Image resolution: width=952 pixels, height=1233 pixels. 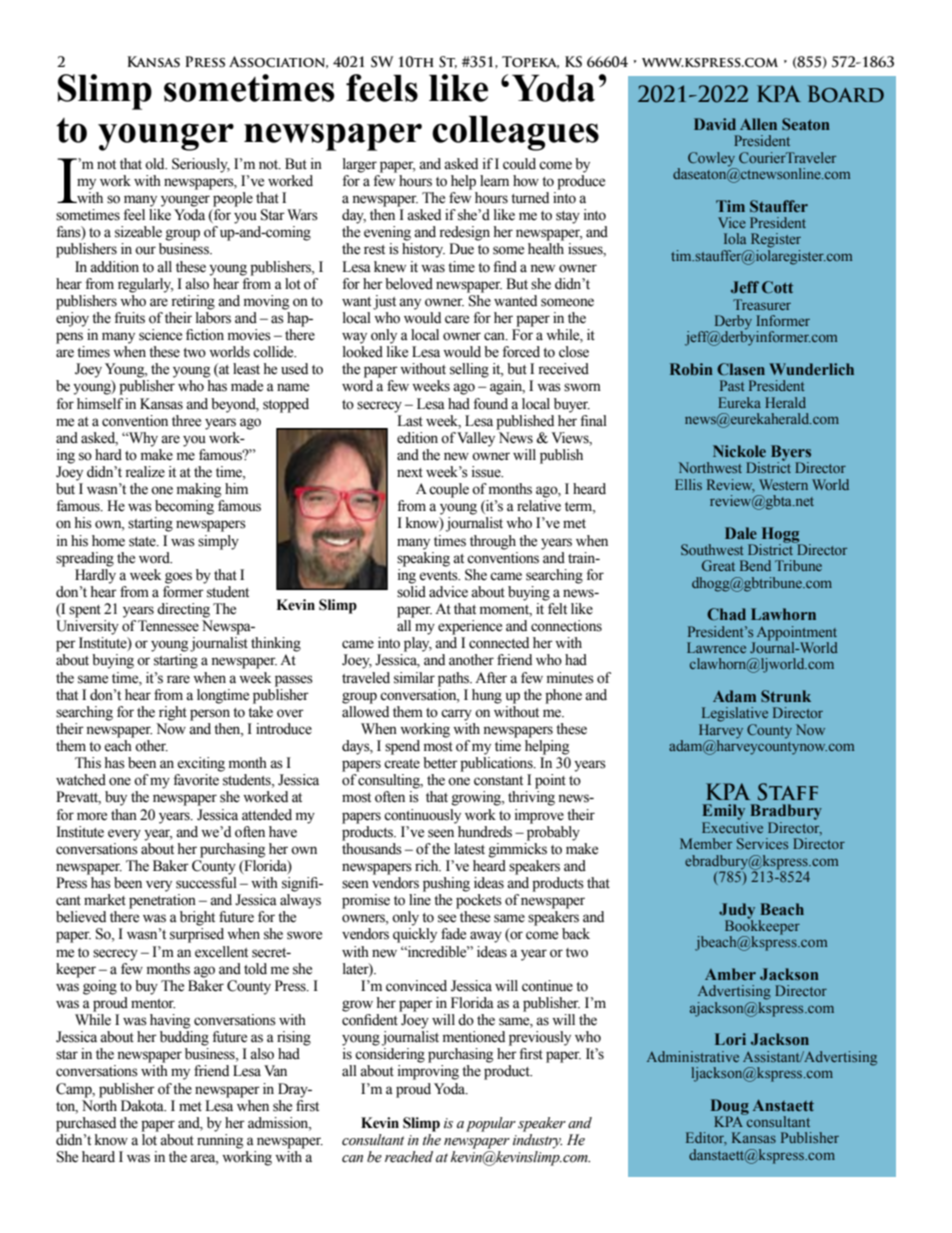 I want to click on directing, so click(x=183, y=610).
